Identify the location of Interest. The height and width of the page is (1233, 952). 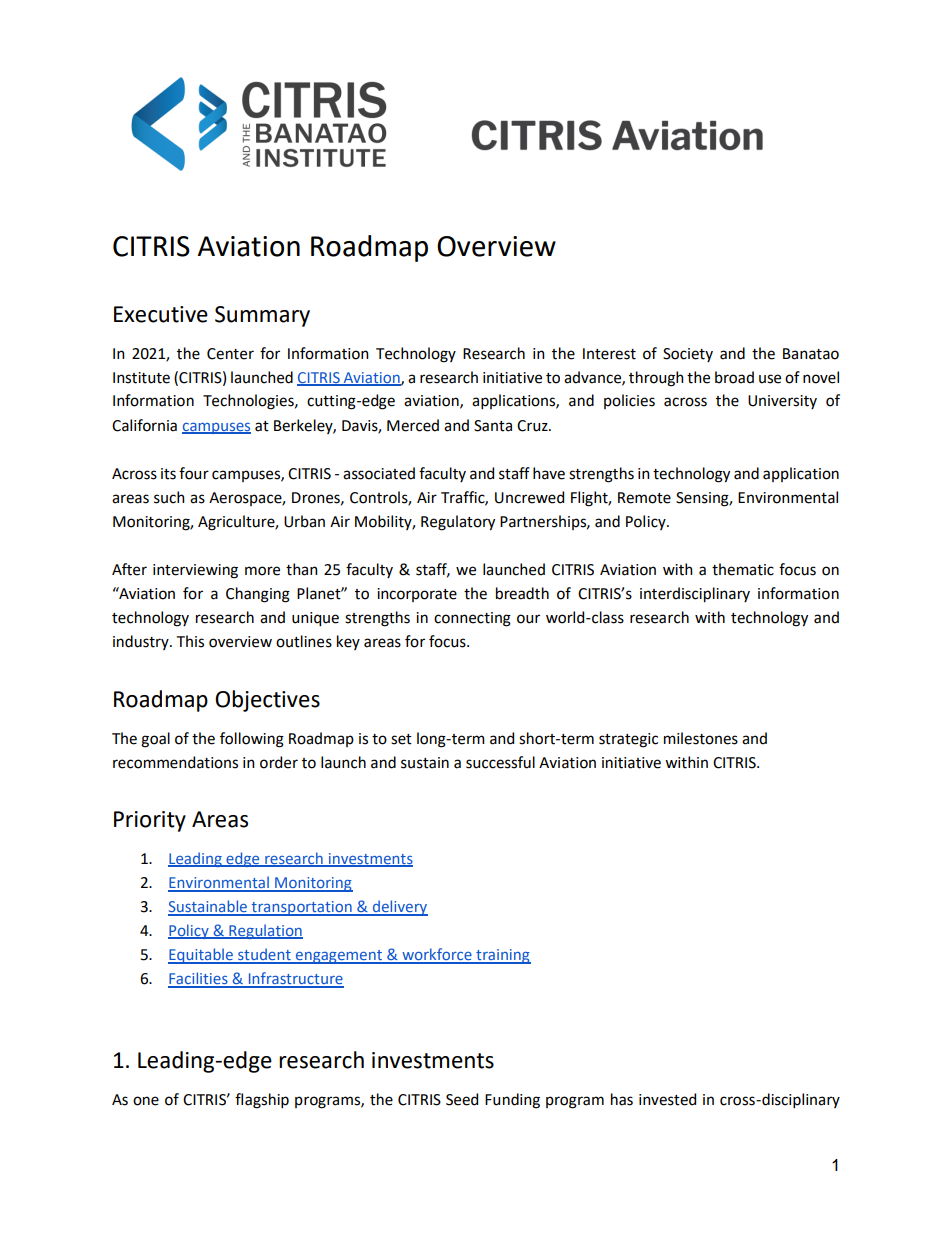
(609, 354).
